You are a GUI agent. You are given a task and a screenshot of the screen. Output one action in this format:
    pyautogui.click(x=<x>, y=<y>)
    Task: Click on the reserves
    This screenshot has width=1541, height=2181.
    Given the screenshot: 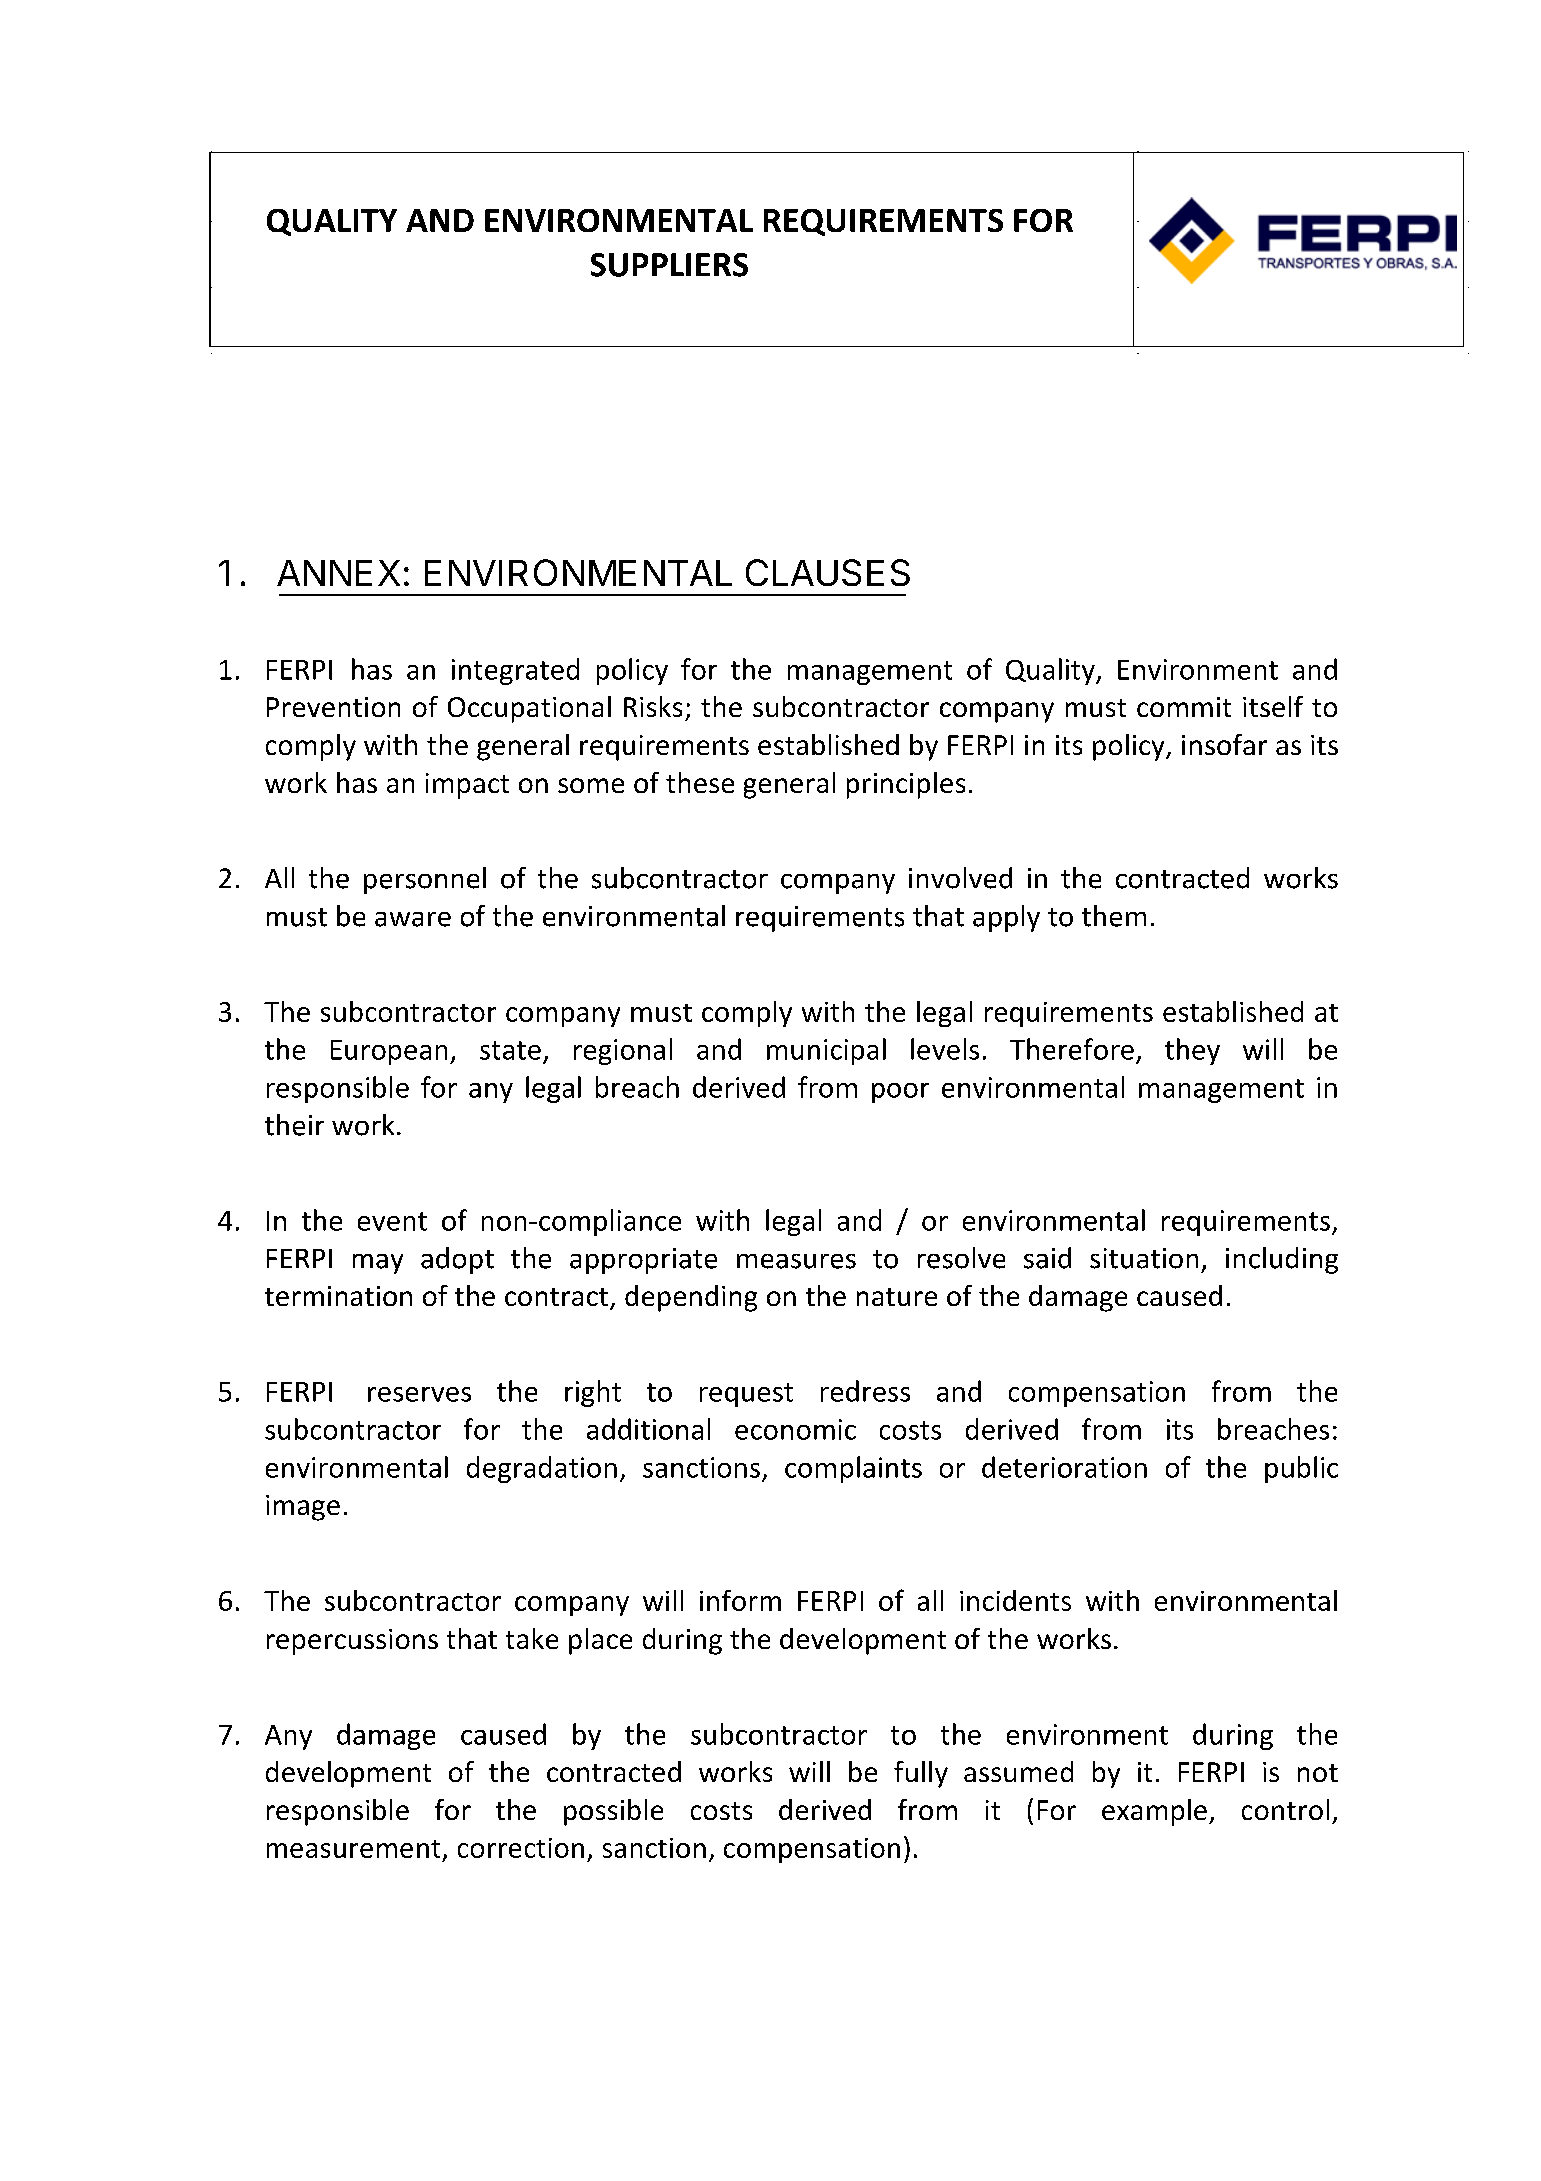 What is the action you would take?
    pyautogui.click(x=419, y=1394)
